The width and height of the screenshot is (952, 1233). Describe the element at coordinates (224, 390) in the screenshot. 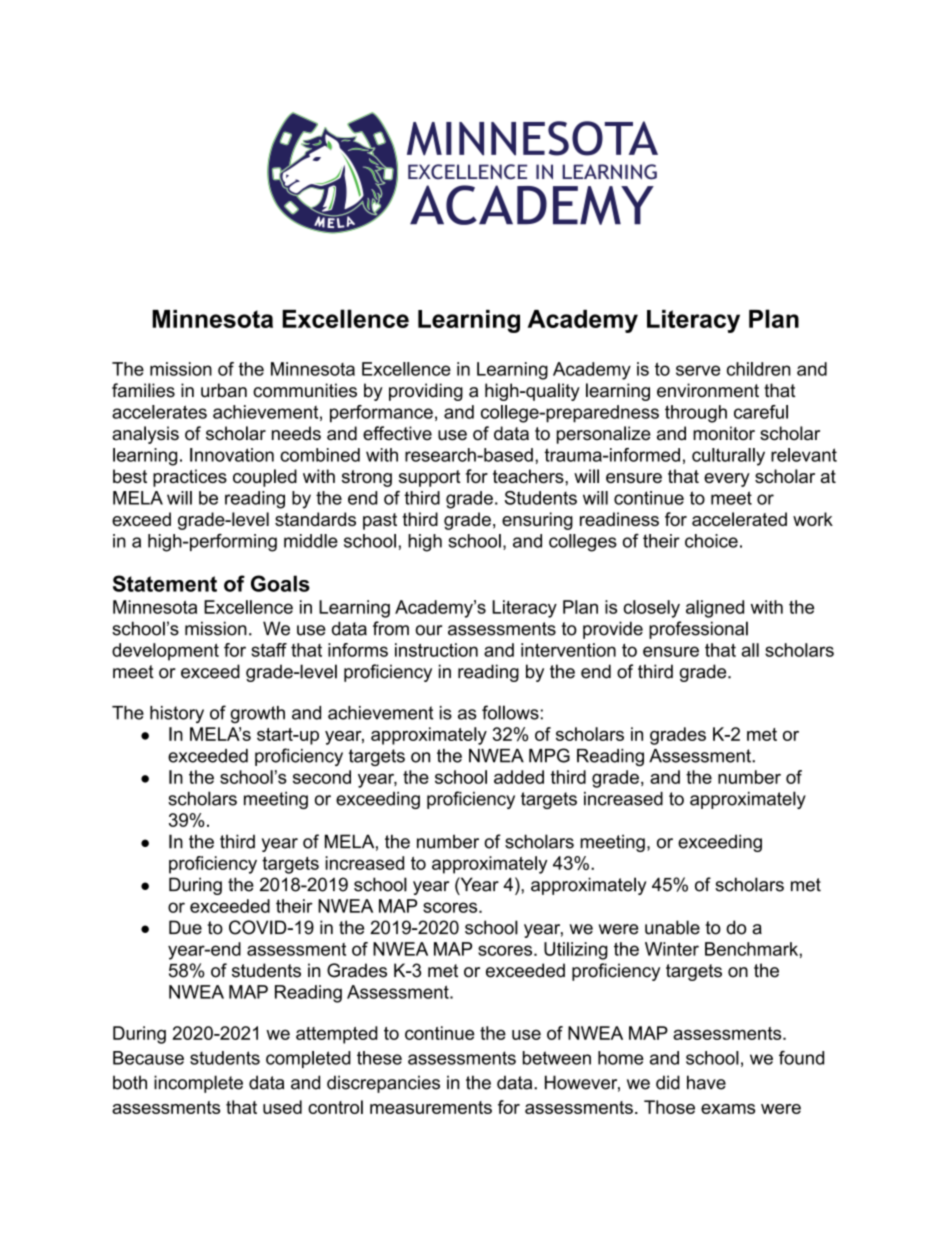

I see `urban` at that location.
